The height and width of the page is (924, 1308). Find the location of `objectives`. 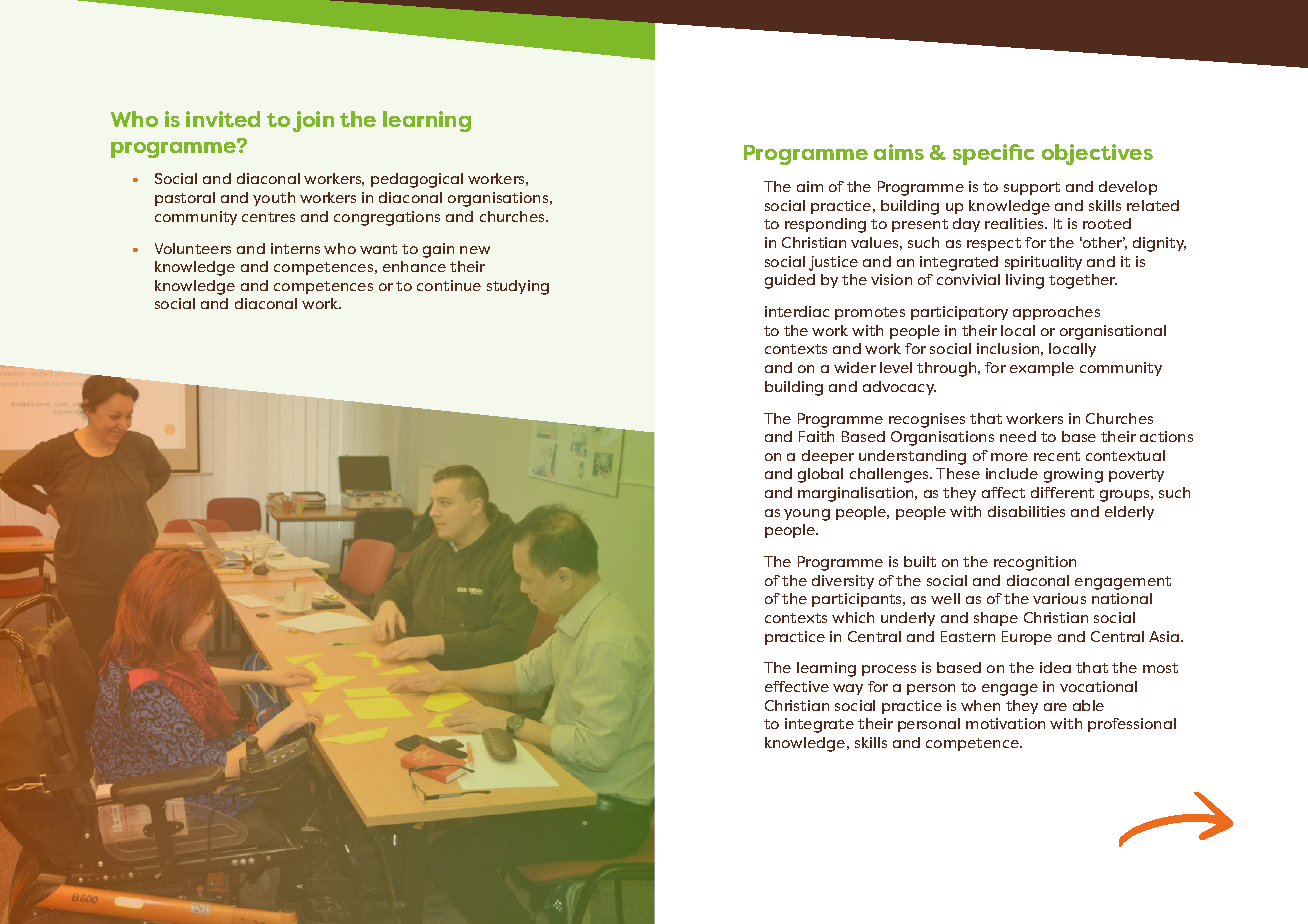

objectives is located at coordinates (1097, 154).
